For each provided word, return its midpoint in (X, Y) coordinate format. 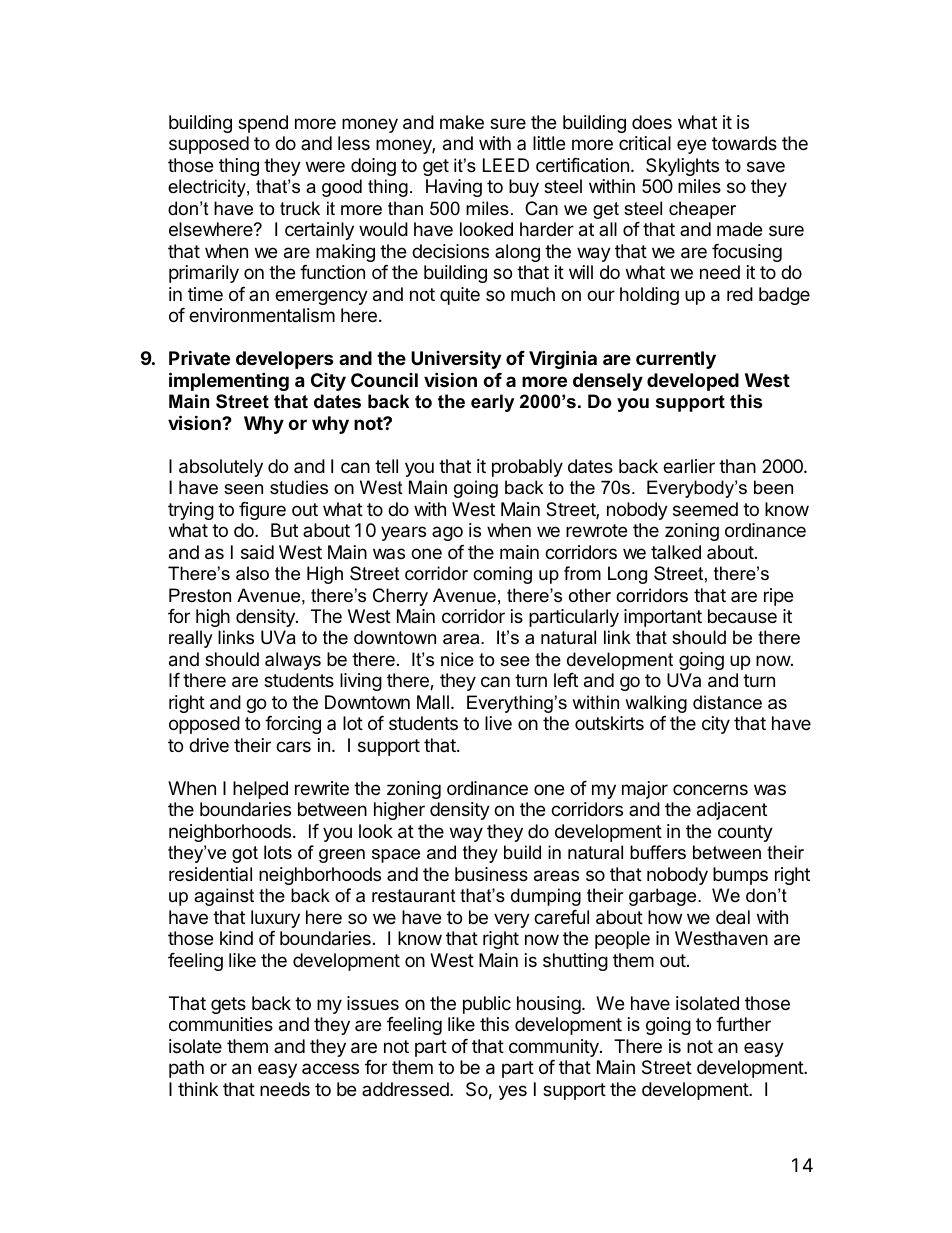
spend (263, 124)
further (743, 1024)
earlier (689, 466)
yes (513, 1092)
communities (221, 1024)
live (498, 723)
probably (527, 468)
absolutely (221, 468)
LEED (506, 165)
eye (691, 146)
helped (260, 790)
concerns (710, 789)
